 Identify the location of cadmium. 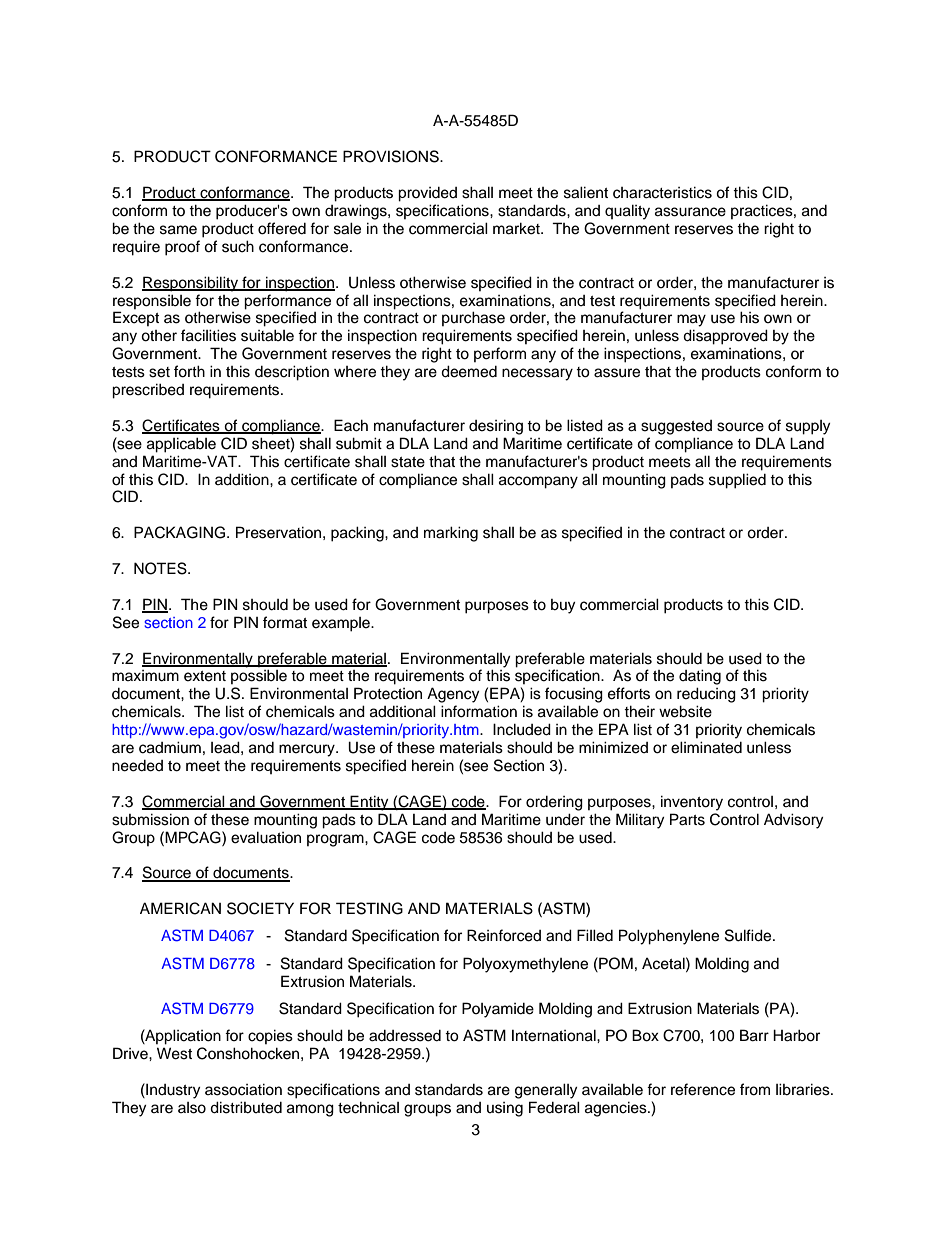
(170, 747).
